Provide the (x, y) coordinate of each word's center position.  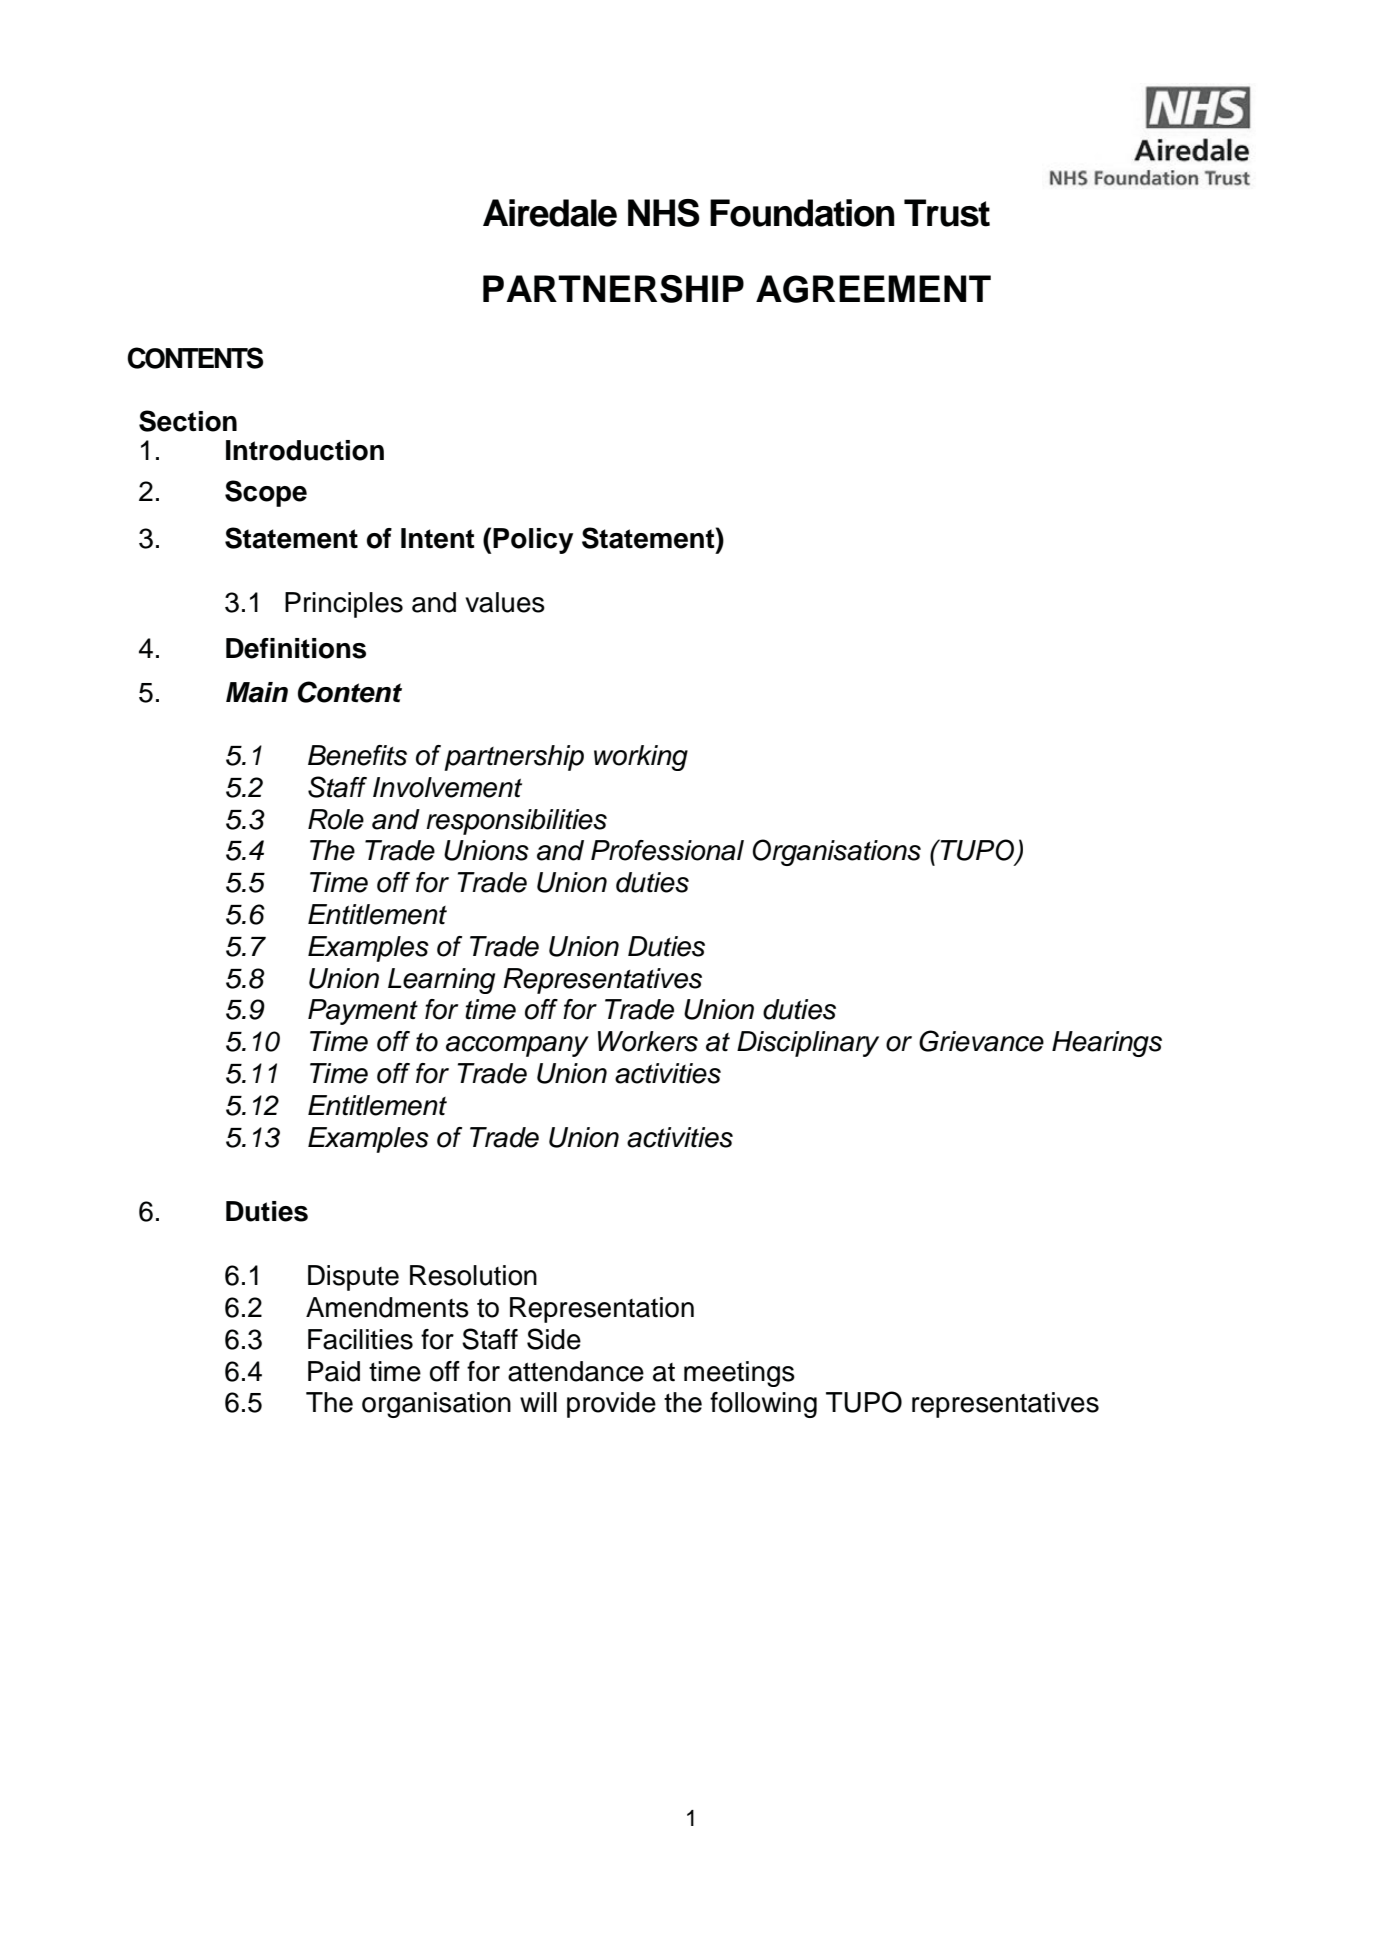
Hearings (1107, 1044)
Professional (667, 850)
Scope (266, 493)
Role (336, 819)
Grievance (981, 1041)
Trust (947, 213)
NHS (664, 213)
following (763, 1405)
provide (611, 1405)
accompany (517, 1046)
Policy (533, 541)
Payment (363, 1012)
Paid (334, 1371)
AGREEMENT (873, 289)
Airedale (550, 213)
